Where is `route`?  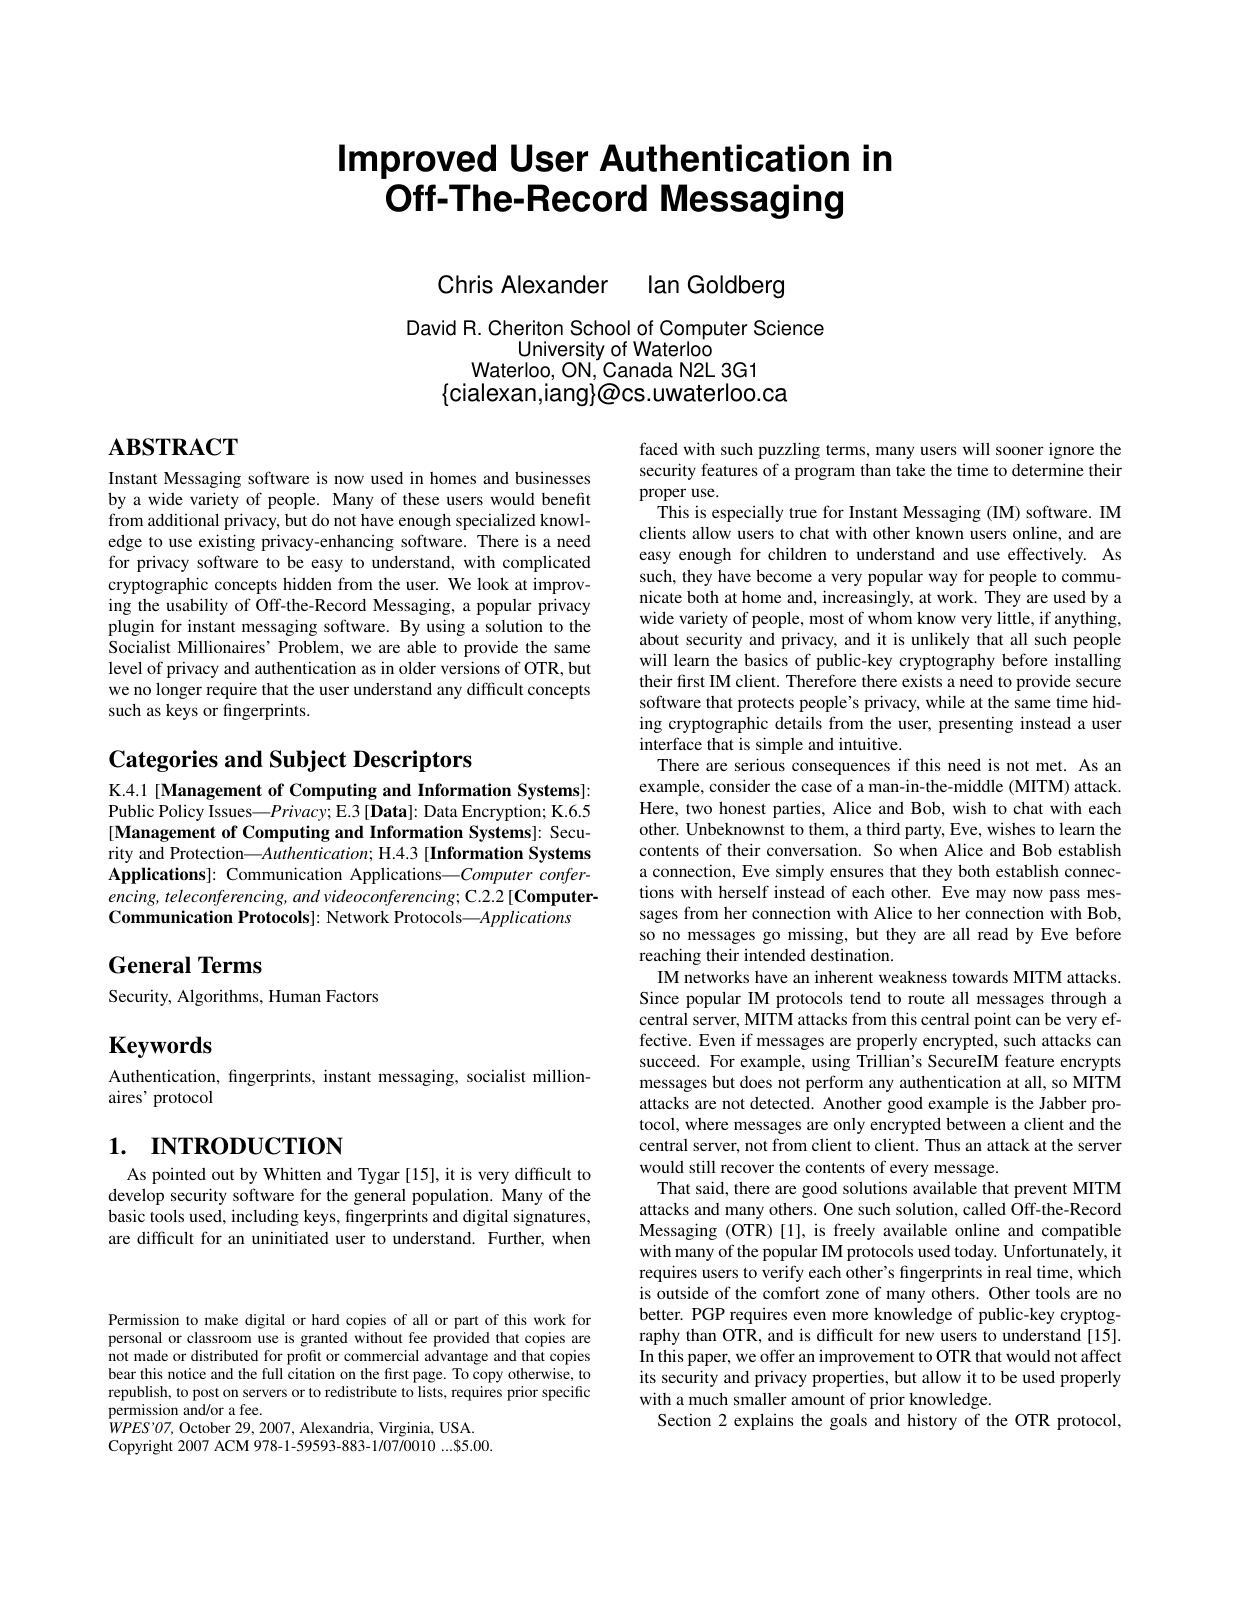
route is located at coordinates (926, 999).
